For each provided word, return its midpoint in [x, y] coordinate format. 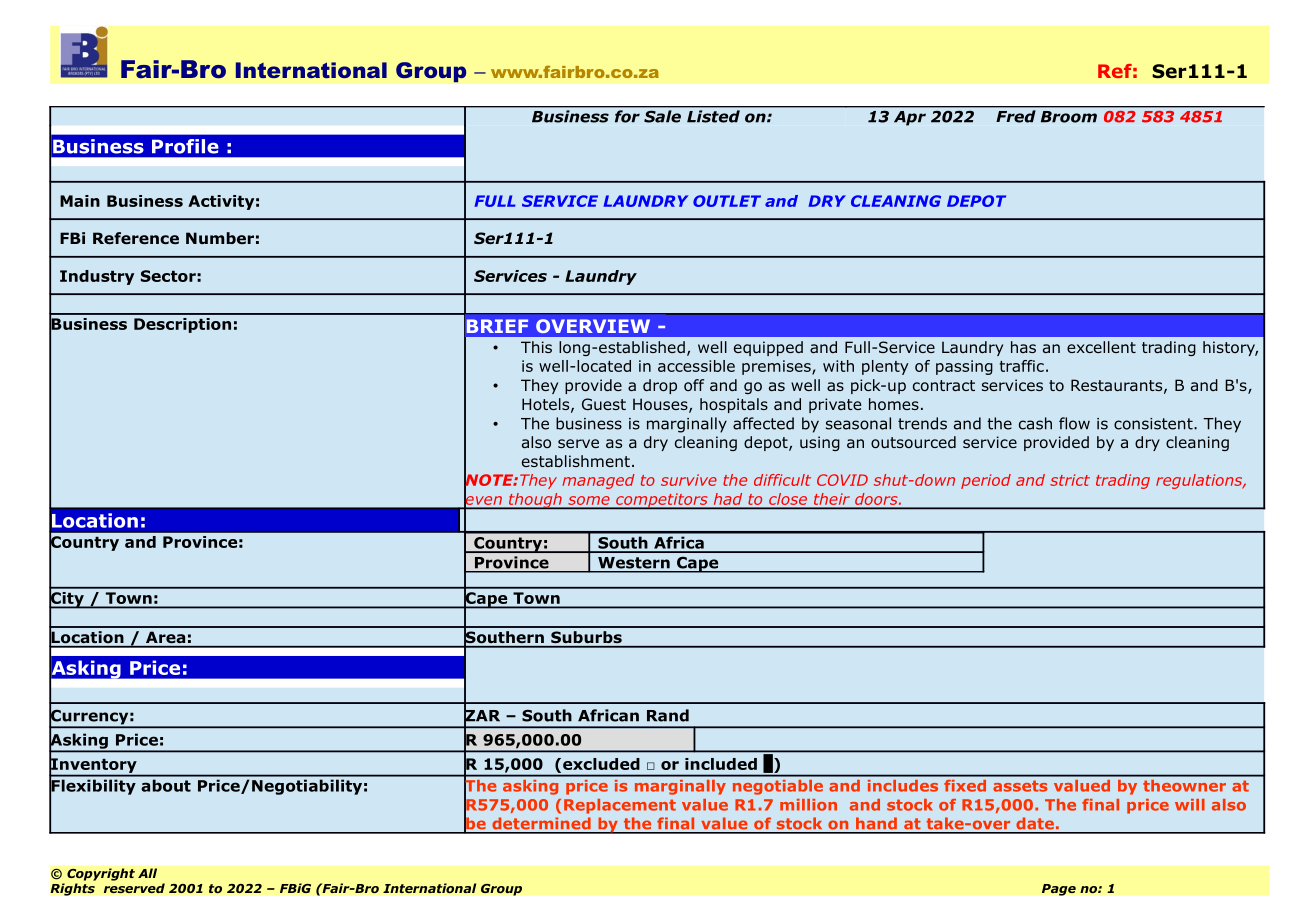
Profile [185, 146]
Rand [668, 715]
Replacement [620, 806]
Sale [662, 116]
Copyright [101, 874]
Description [182, 325]
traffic [1022, 366]
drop [660, 386]
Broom [1069, 117]
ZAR [482, 716]
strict [1070, 480]
